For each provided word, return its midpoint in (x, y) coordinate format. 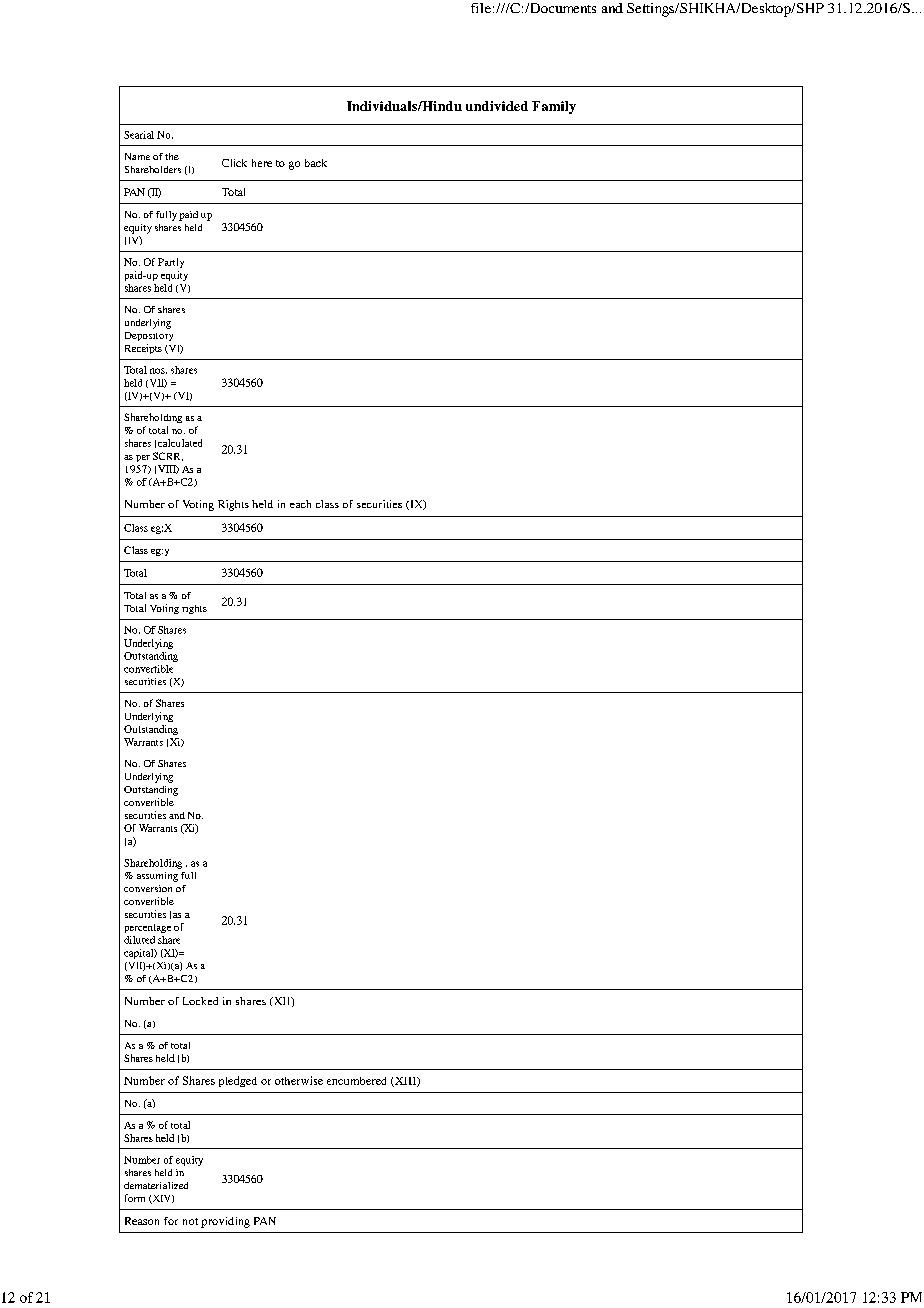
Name (137, 156)
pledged (238, 1081)
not (190, 1221)
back (316, 163)
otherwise (299, 1080)
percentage (148, 928)
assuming (157, 877)
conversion (148, 888)
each (300, 504)
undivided (497, 106)
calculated (180, 443)
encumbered (356, 1081)
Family (554, 107)
